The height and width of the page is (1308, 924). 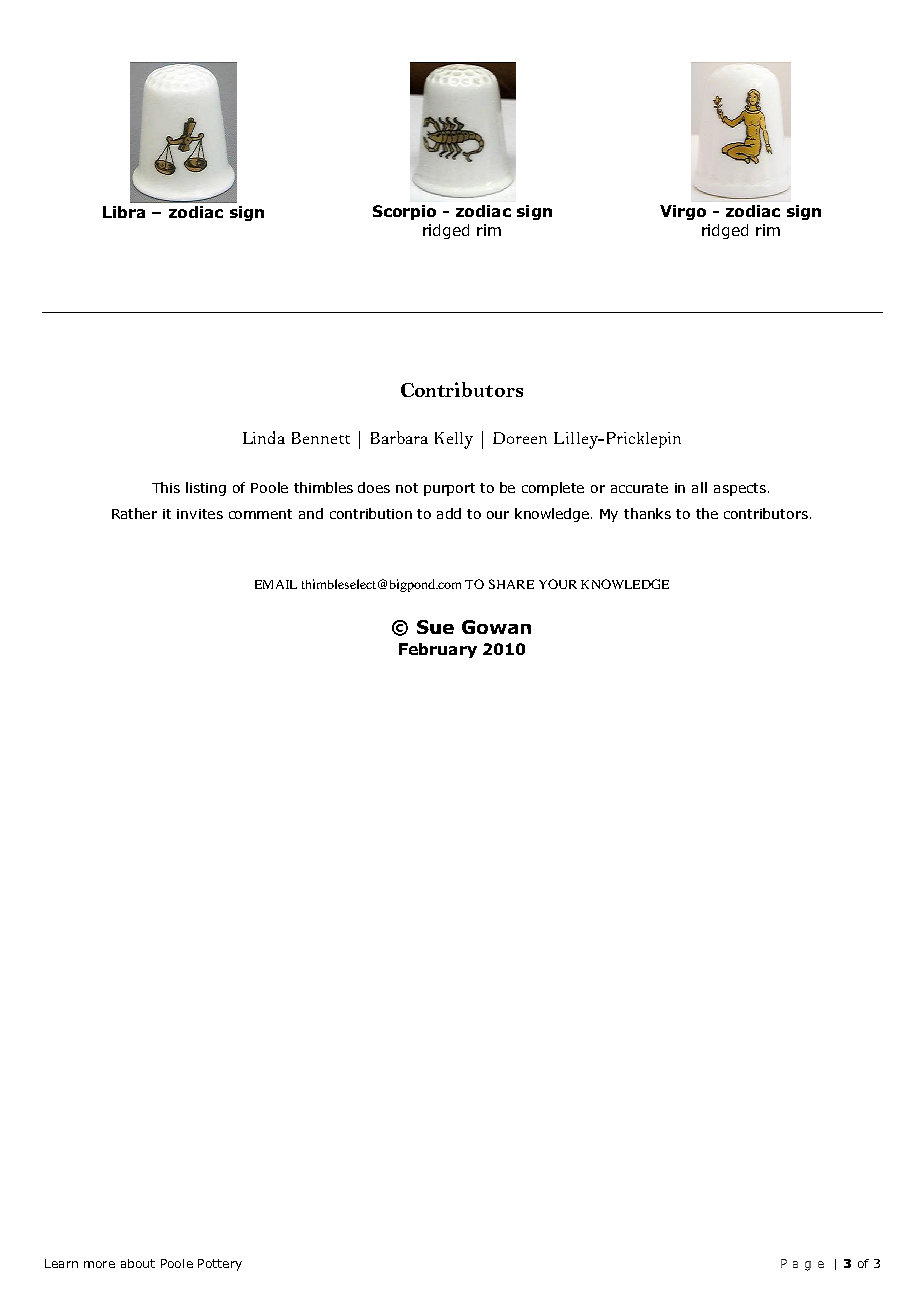 I want to click on Libra, so click(x=124, y=212).
